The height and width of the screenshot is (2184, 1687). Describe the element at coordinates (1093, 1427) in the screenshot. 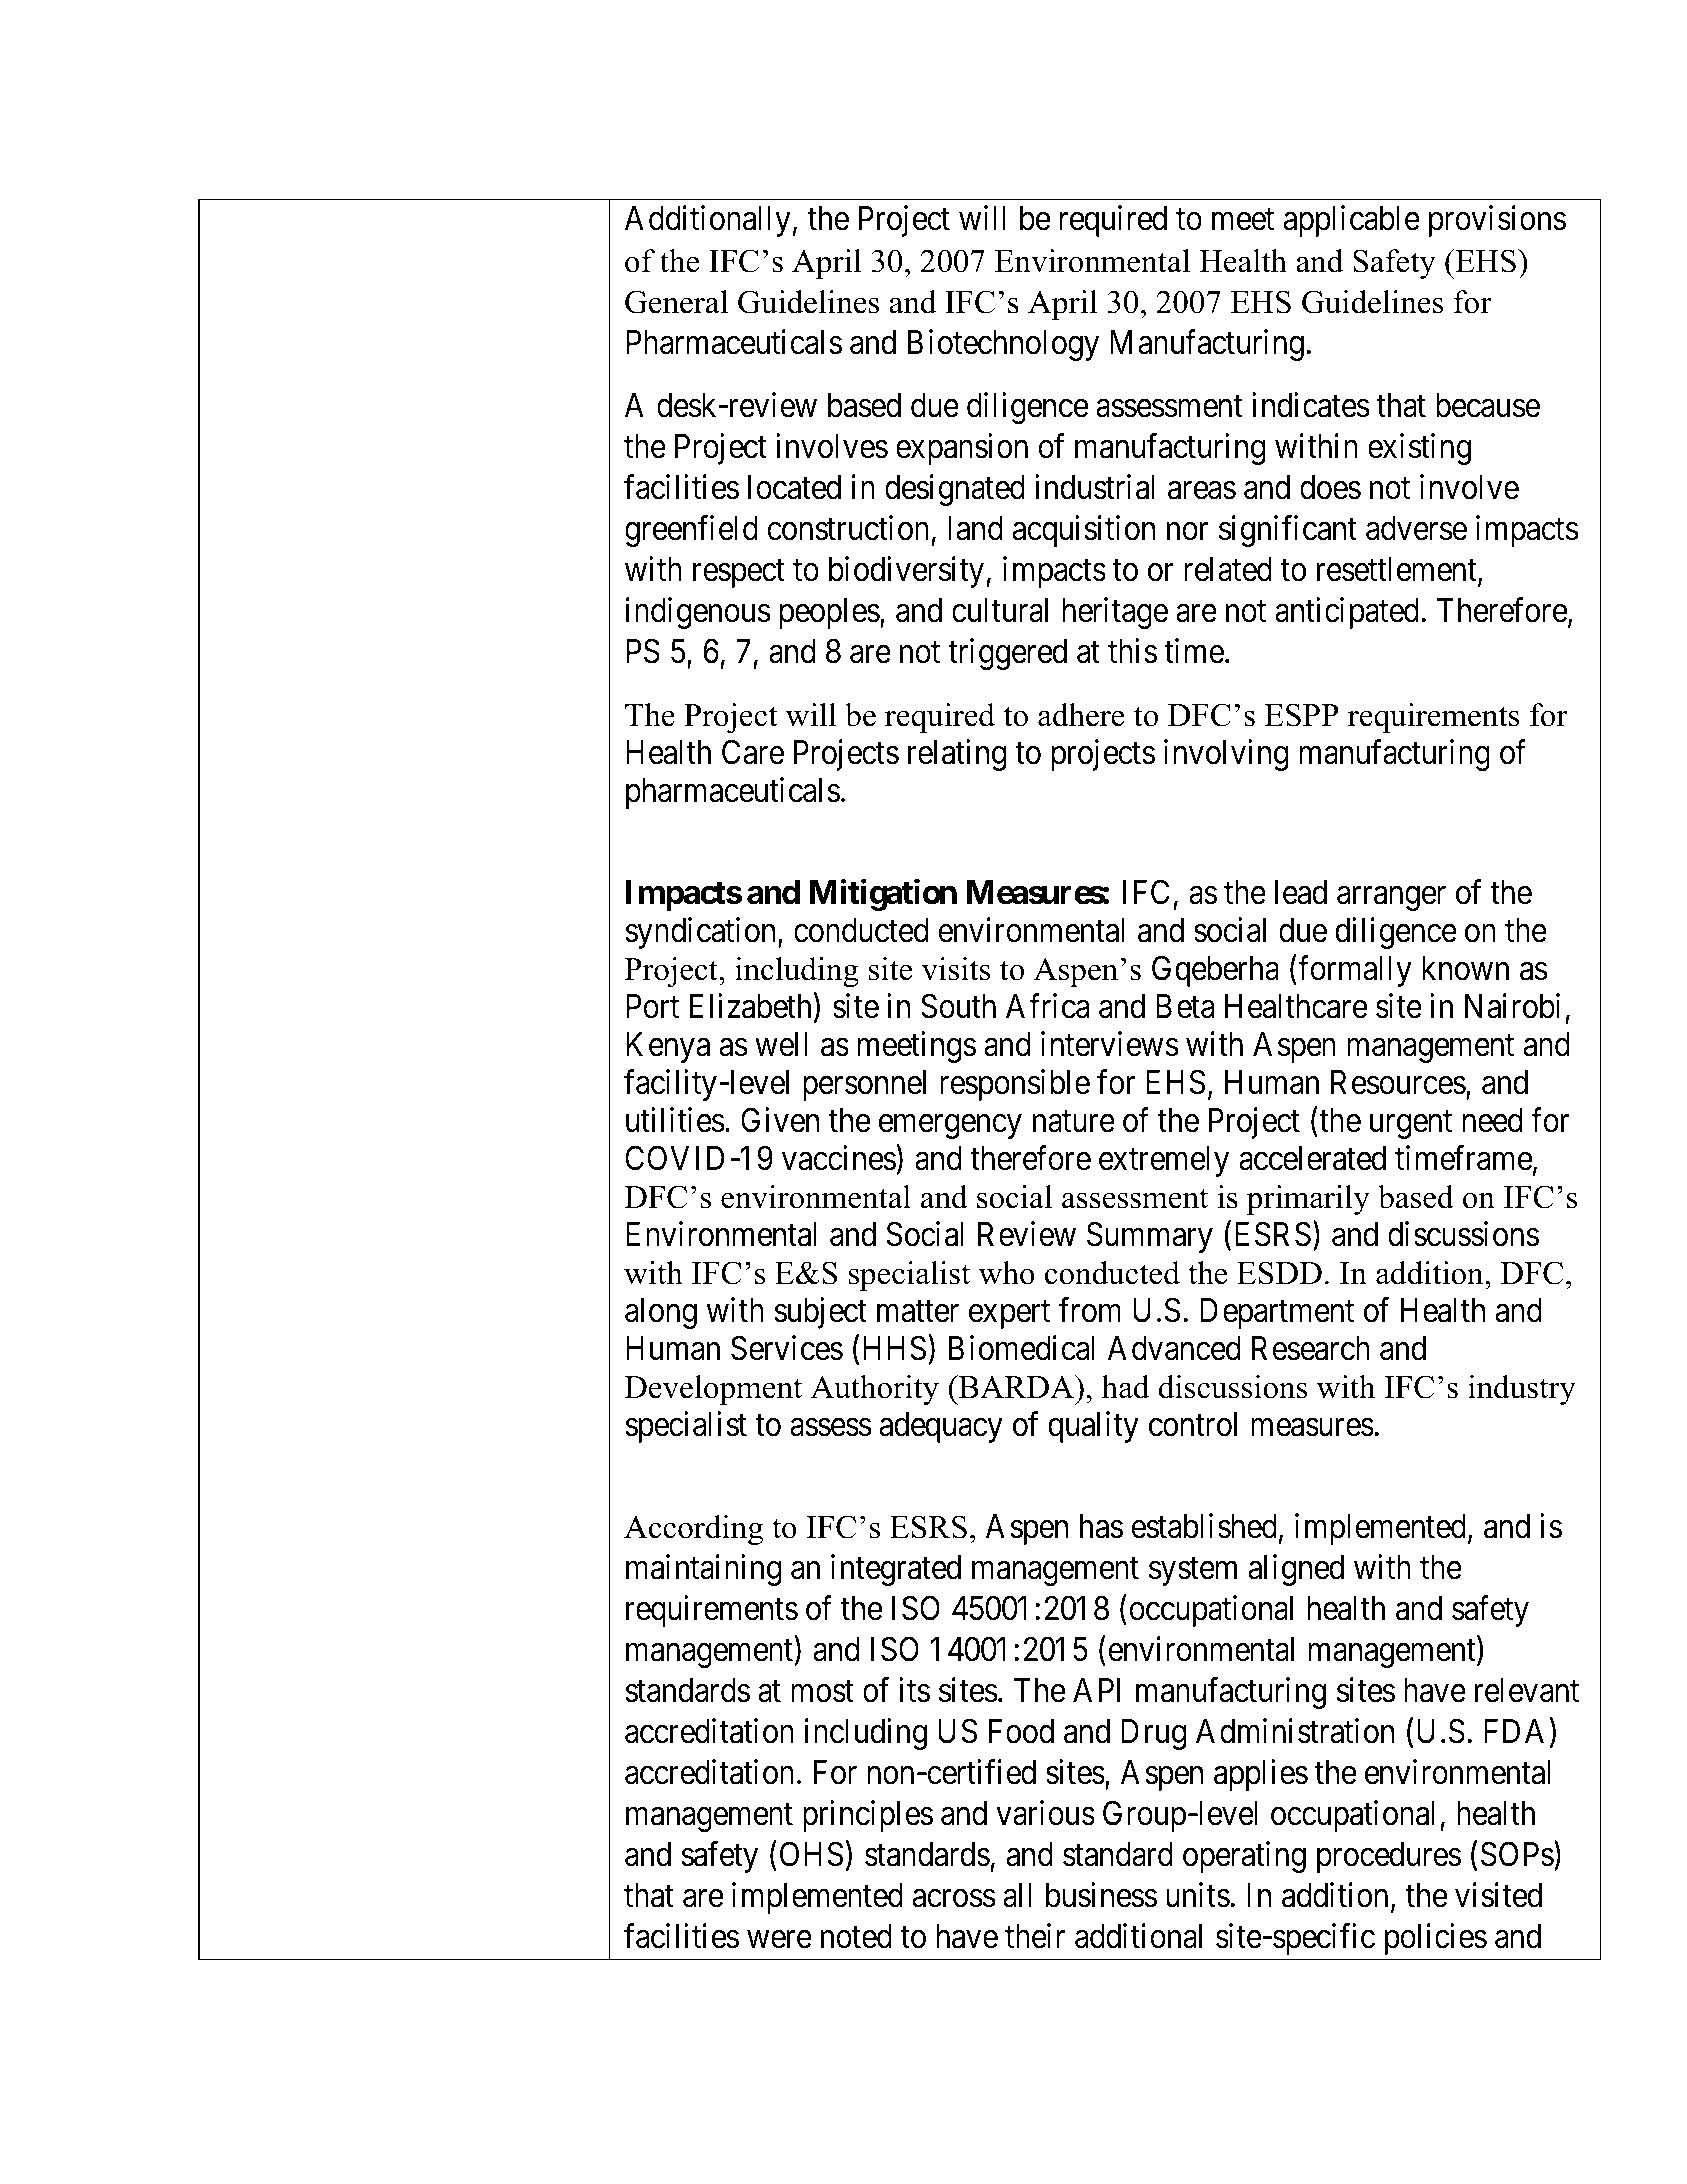

I see `quality` at that location.
